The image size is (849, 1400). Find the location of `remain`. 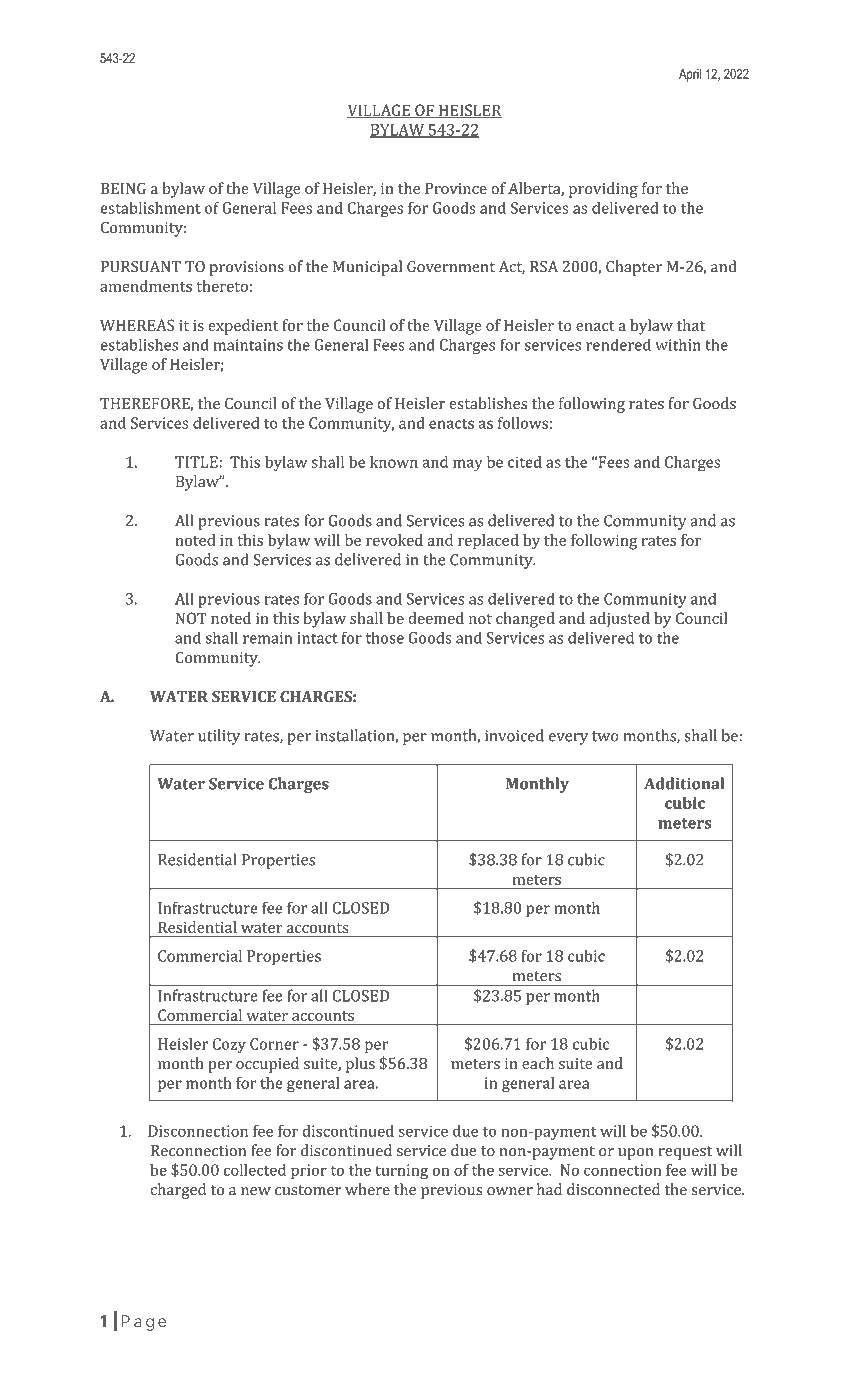

remain is located at coordinates (268, 638).
